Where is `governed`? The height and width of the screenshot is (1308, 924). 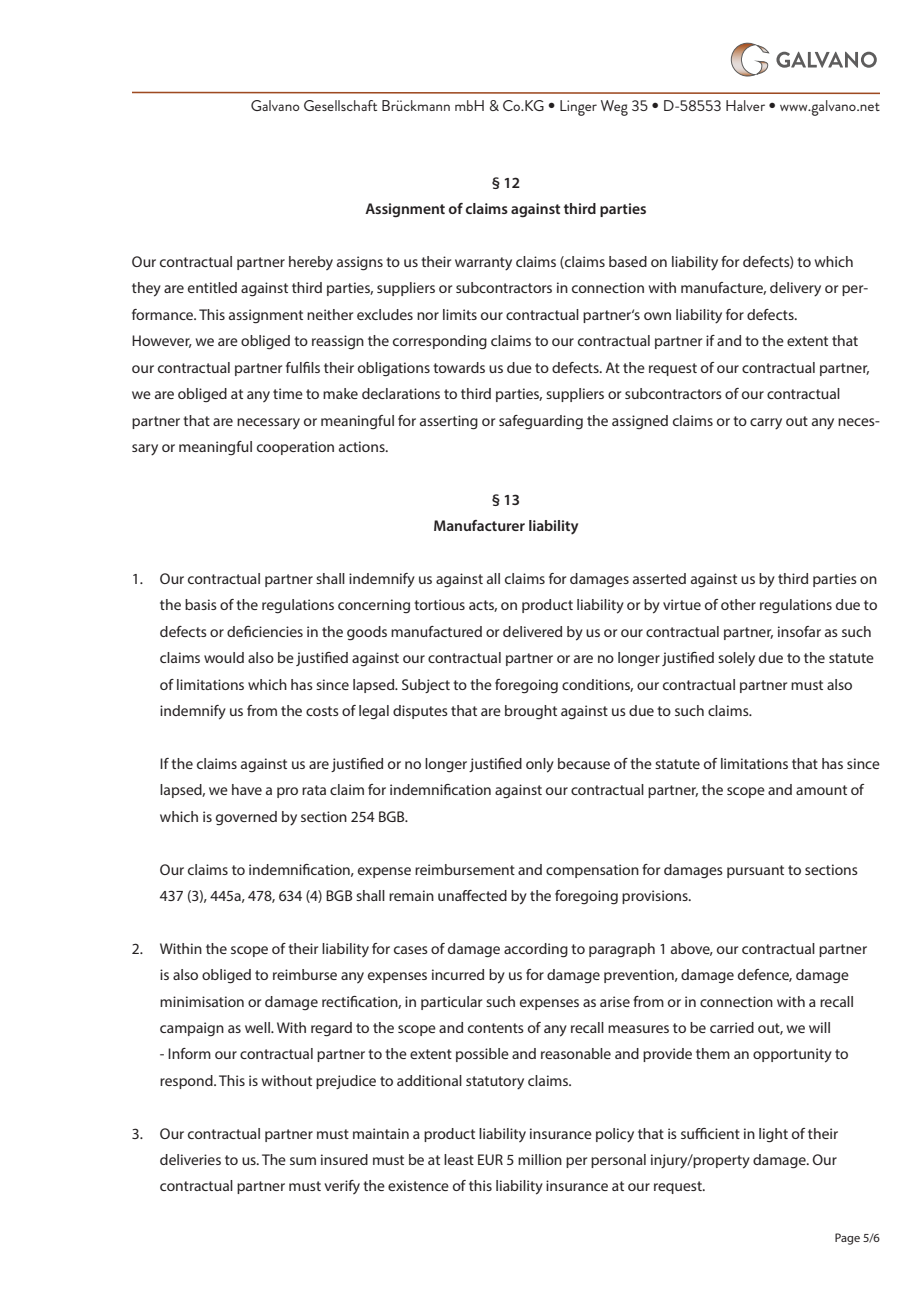
governed is located at coordinates (246, 818).
